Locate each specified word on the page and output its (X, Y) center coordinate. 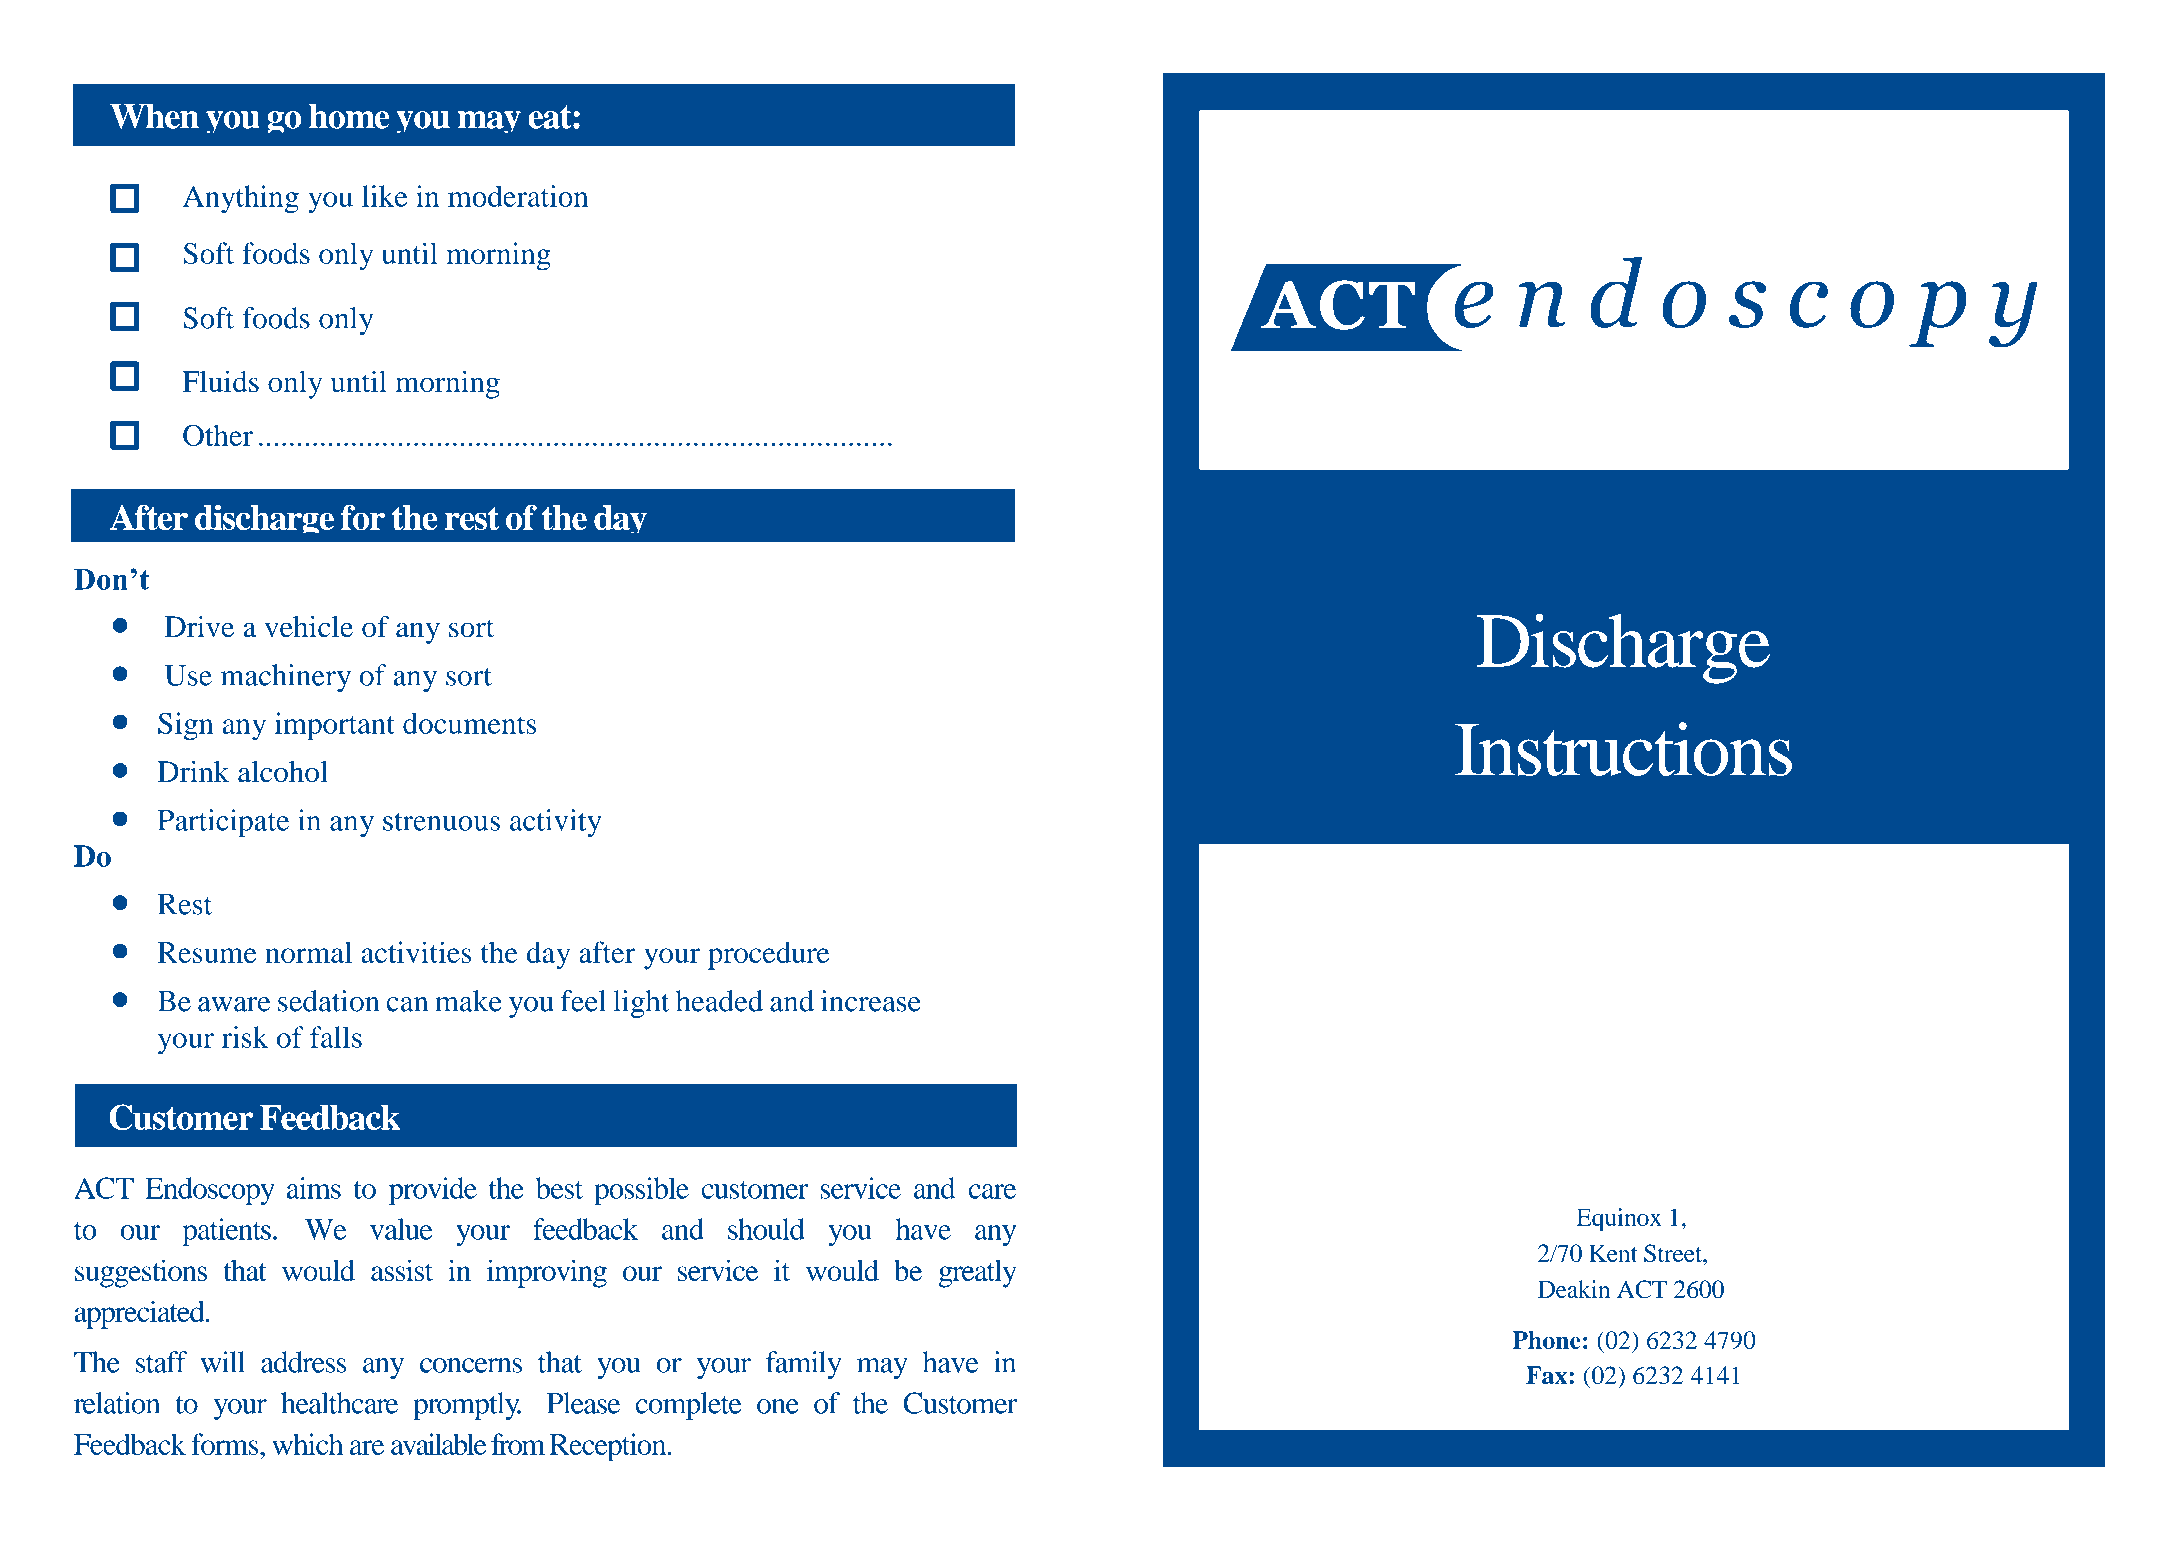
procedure (768, 955)
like (384, 196)
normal (308, 952)
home (349, 116)
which (307, 1444)
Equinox (1619, 1220)
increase (871, 1001)
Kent (1613, 1253)
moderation (518, 196)
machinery (286, 678)
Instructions (1623, 749)
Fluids (221, 381)
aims (314, 1188)
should (766, 1229)
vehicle (308, 627)
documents (469, 723)
